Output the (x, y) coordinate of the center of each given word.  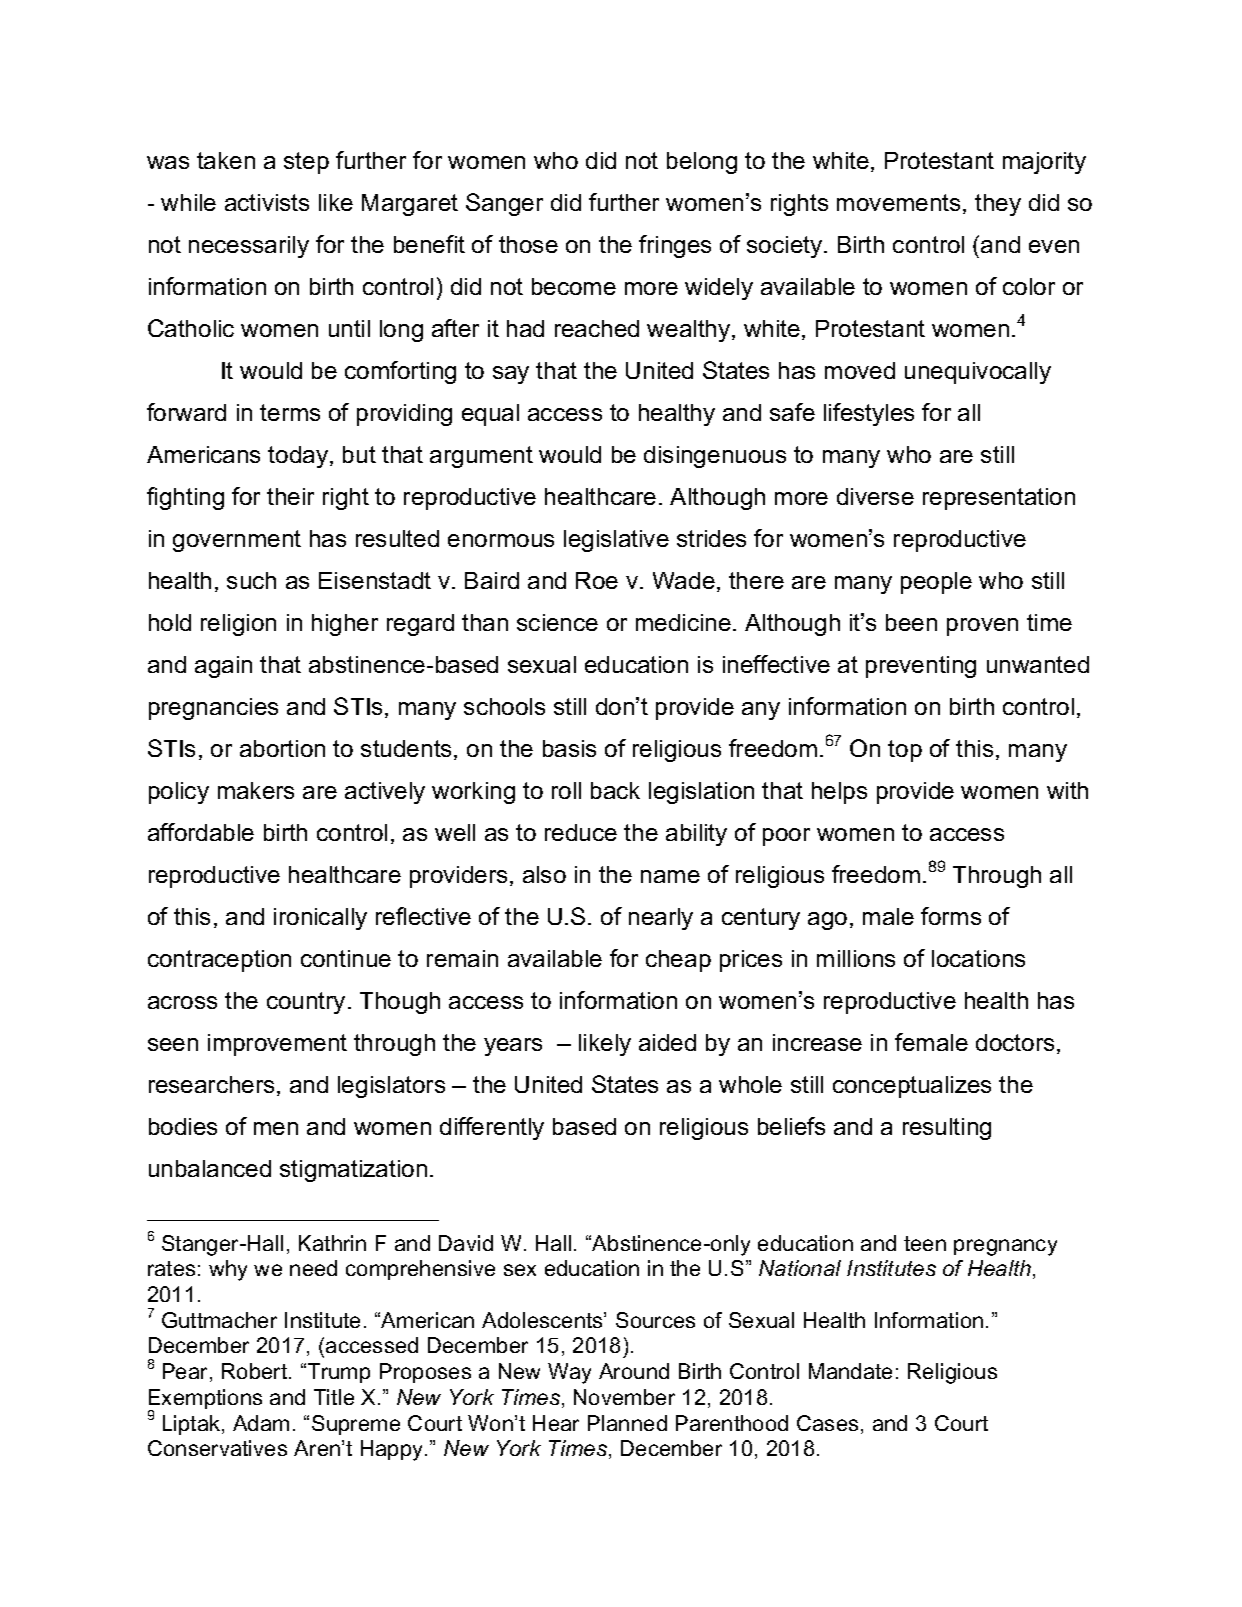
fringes (675, 246)
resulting (947, 1129)
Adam (261, 1423)
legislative (616, 541)
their (290, 496)
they (998, 205)
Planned (627, 1423)
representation (999, 499)
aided (667, 1042)
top (905, 751)
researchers (211, 1084)
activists (267, 202)
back (615, 790)
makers (256, 790)
